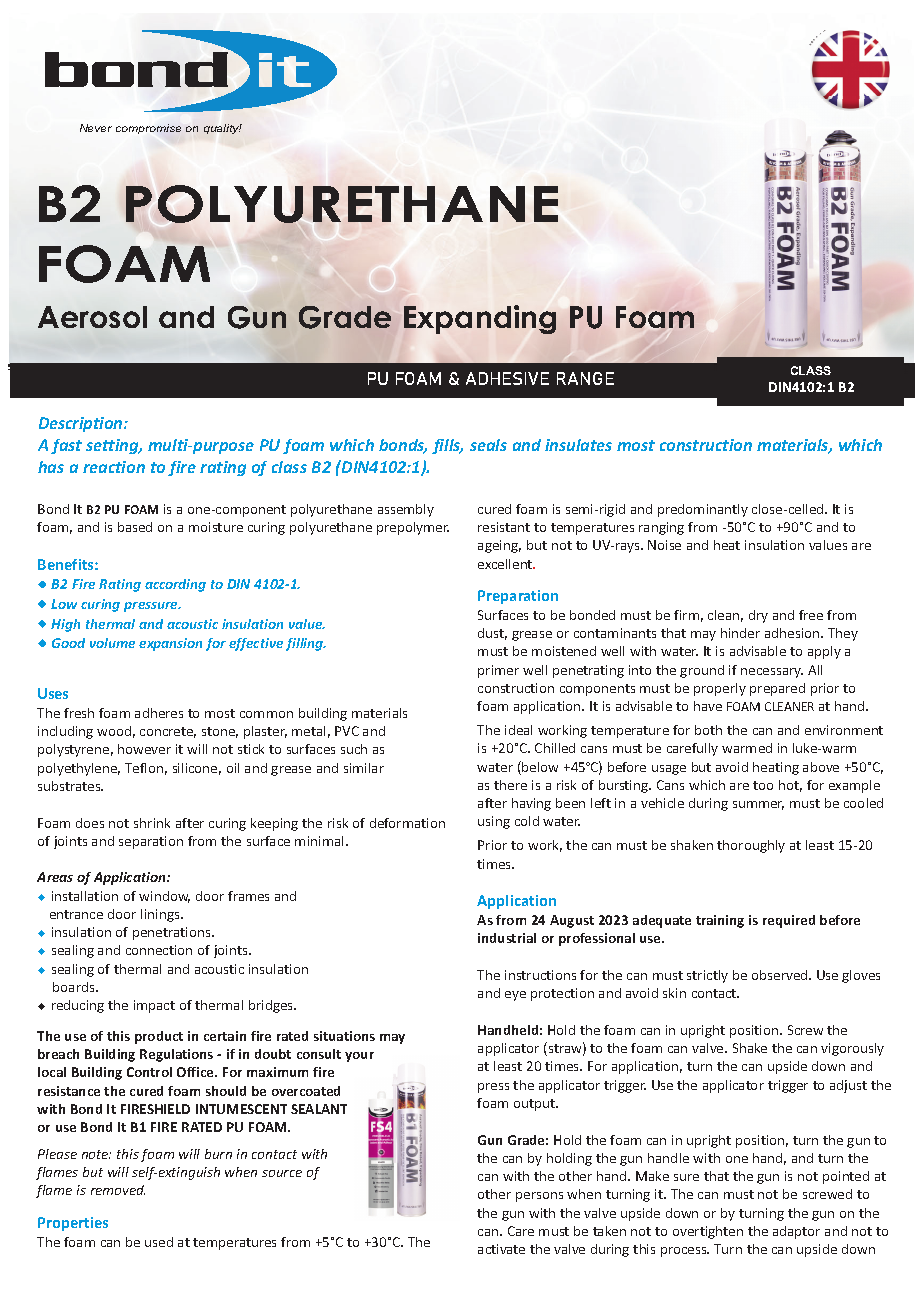 Image resolution: width=924 pixels, height=1308 pixels. Describe the element at coordinates (777, 689) in the screenshot. I see `prepared` at that location.
